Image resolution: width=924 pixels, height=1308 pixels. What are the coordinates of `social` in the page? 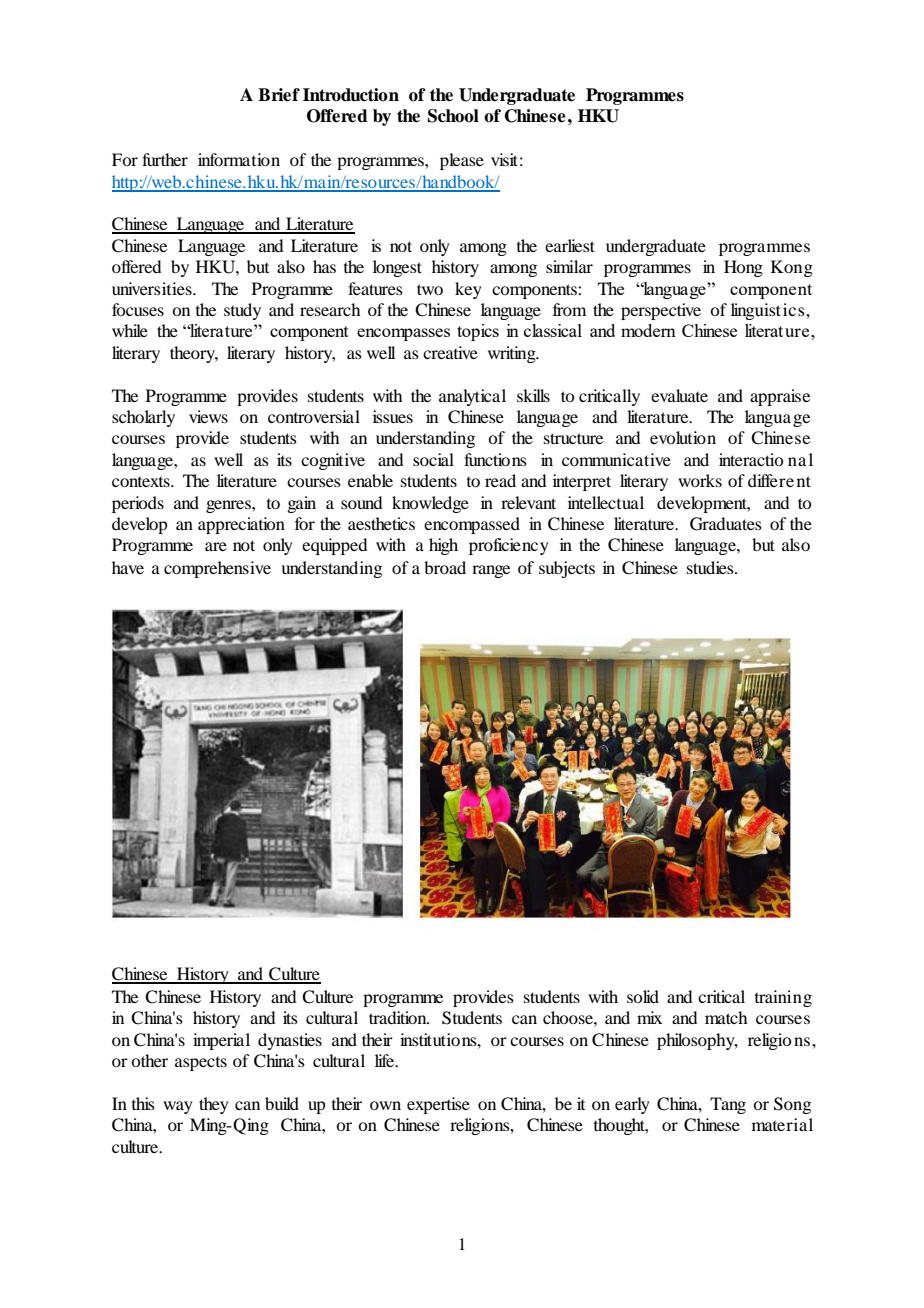 It's located at (433, 459).
